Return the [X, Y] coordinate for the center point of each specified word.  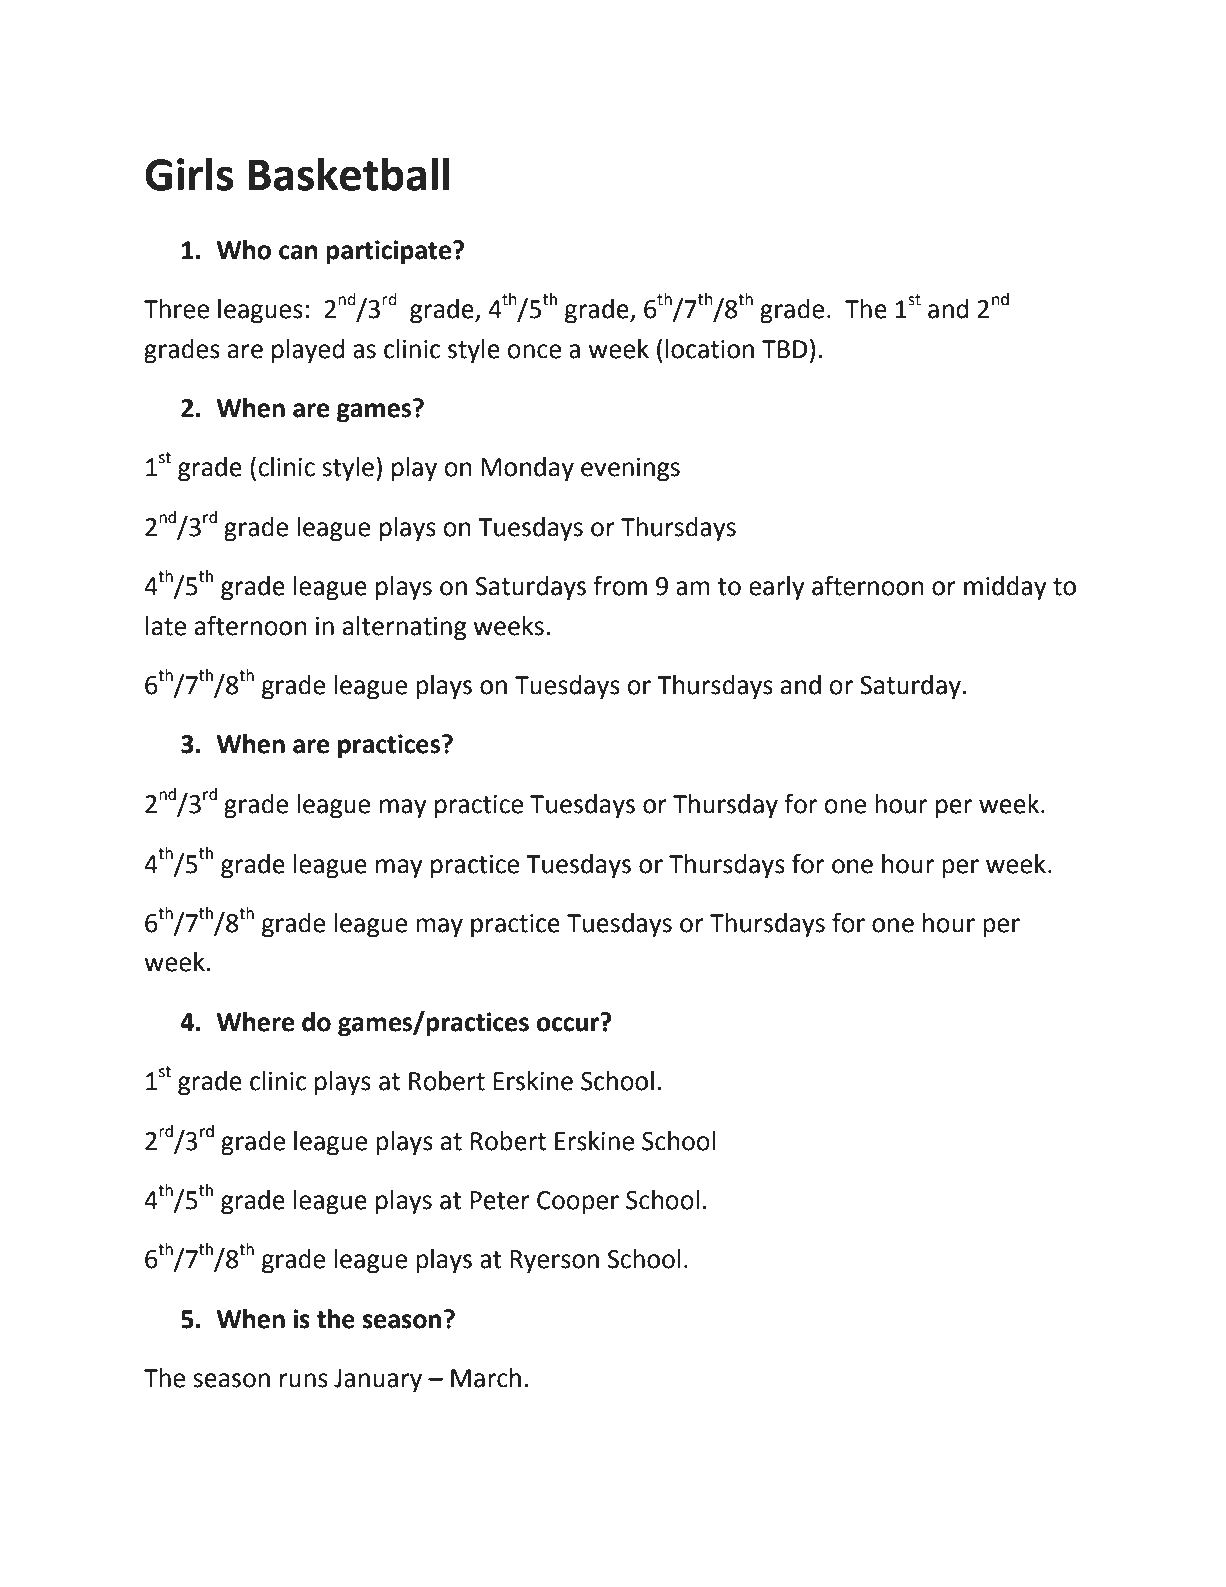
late [166, 626]
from [620, 585]
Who [244, 250]
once [534, 351]
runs [304, 1380]
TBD [784, 349]
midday [1005, 588]
